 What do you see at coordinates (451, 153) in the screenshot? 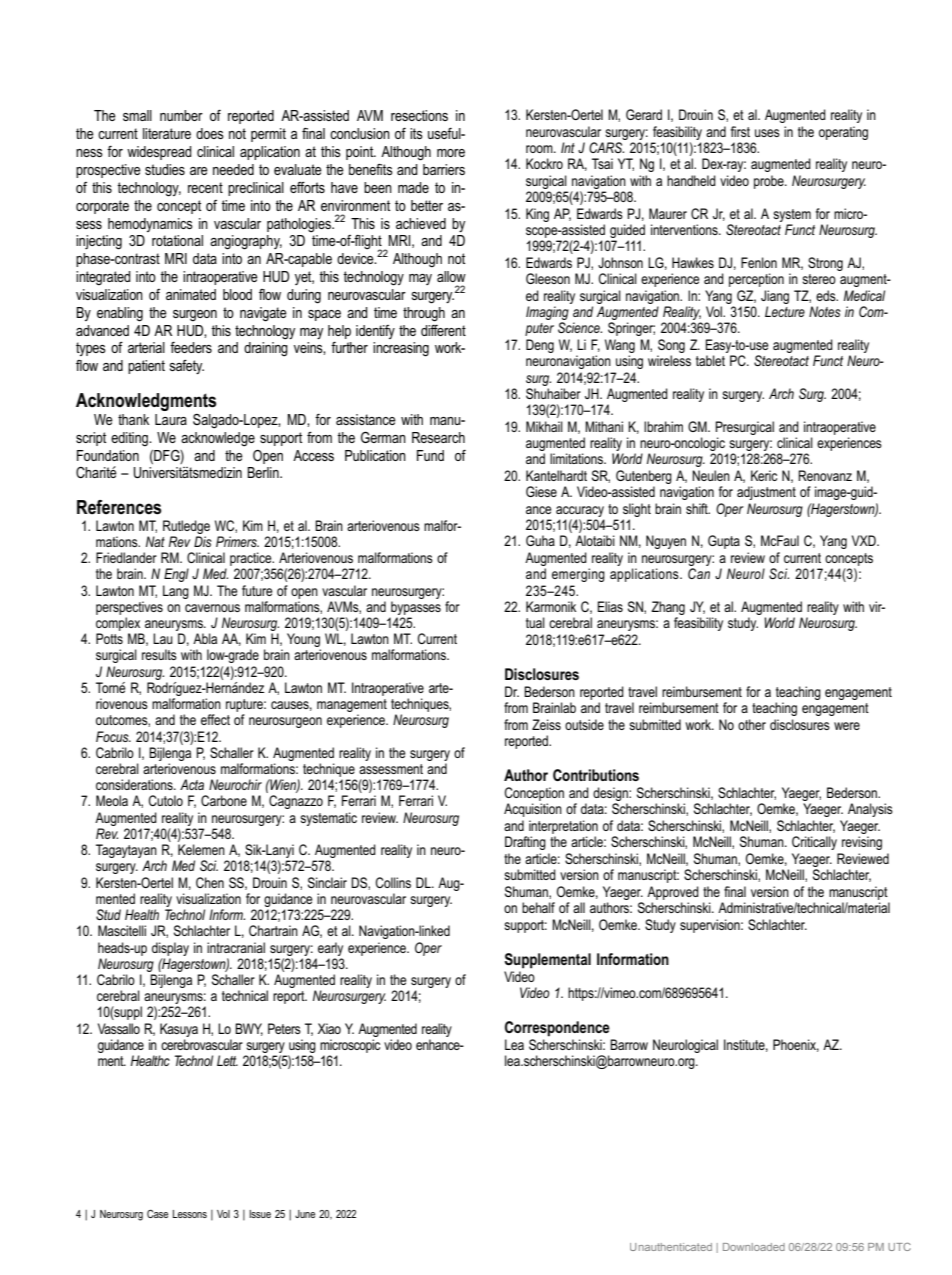
I see `more` at bounding box center [451, 153].
